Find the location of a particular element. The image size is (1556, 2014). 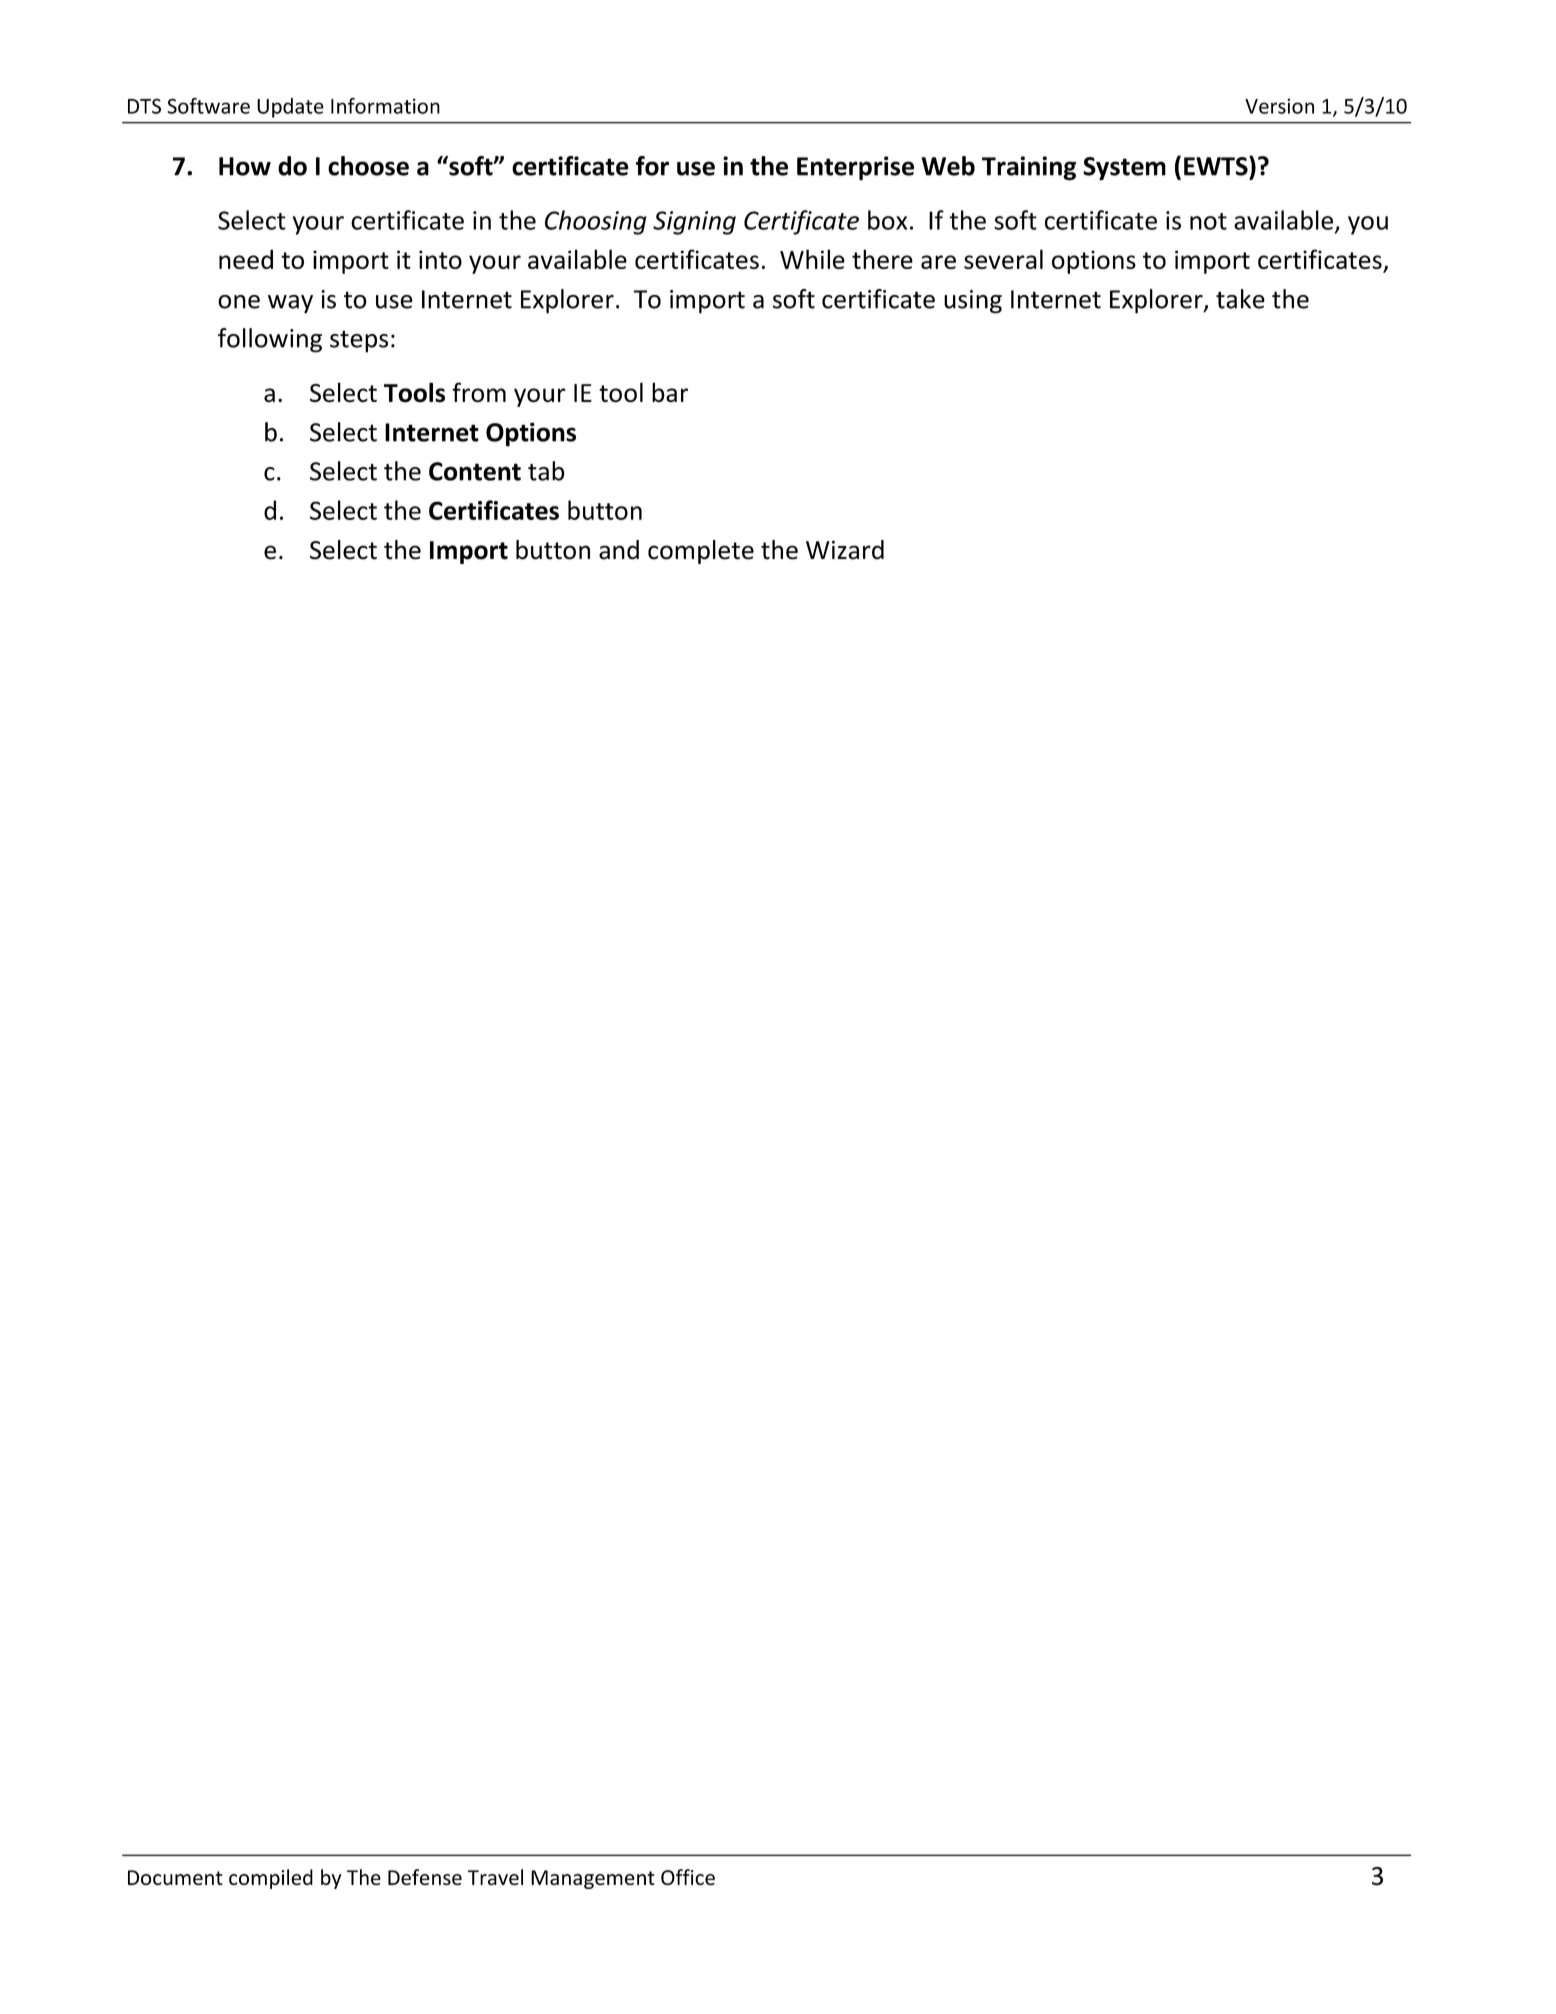

How is located at coordinates (245, 166).
